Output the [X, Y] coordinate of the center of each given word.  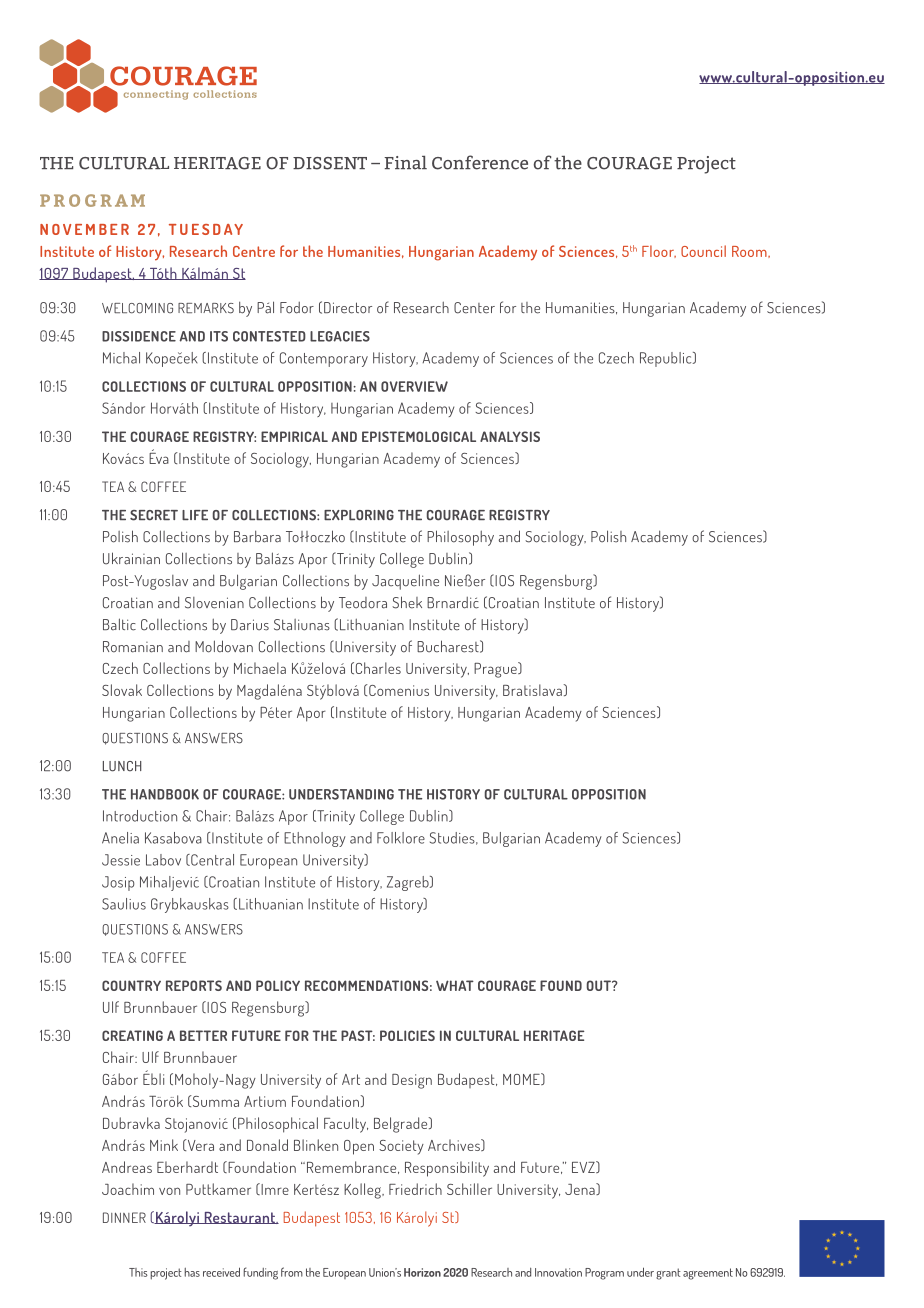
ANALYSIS [510, 436]
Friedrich [415, 1189]
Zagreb [409, 883]
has [192, 1272]
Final [405, 163]
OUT [600, 985]
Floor [659, 251]
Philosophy [460, 538]
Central [211, 860]
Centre [254, 251]
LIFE [195, 515]
